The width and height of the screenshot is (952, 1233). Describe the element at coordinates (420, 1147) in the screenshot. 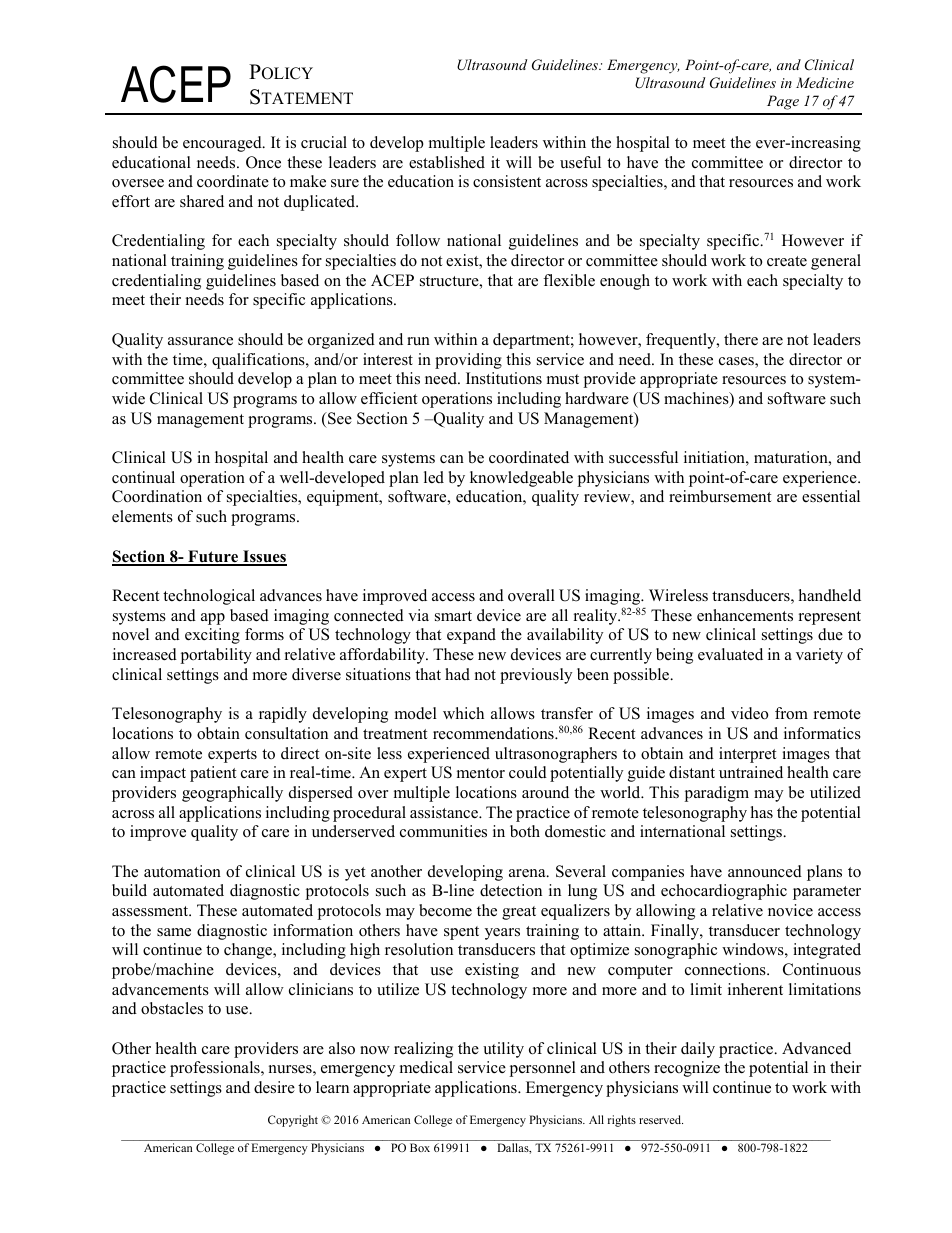

I see `Box` at that location.
